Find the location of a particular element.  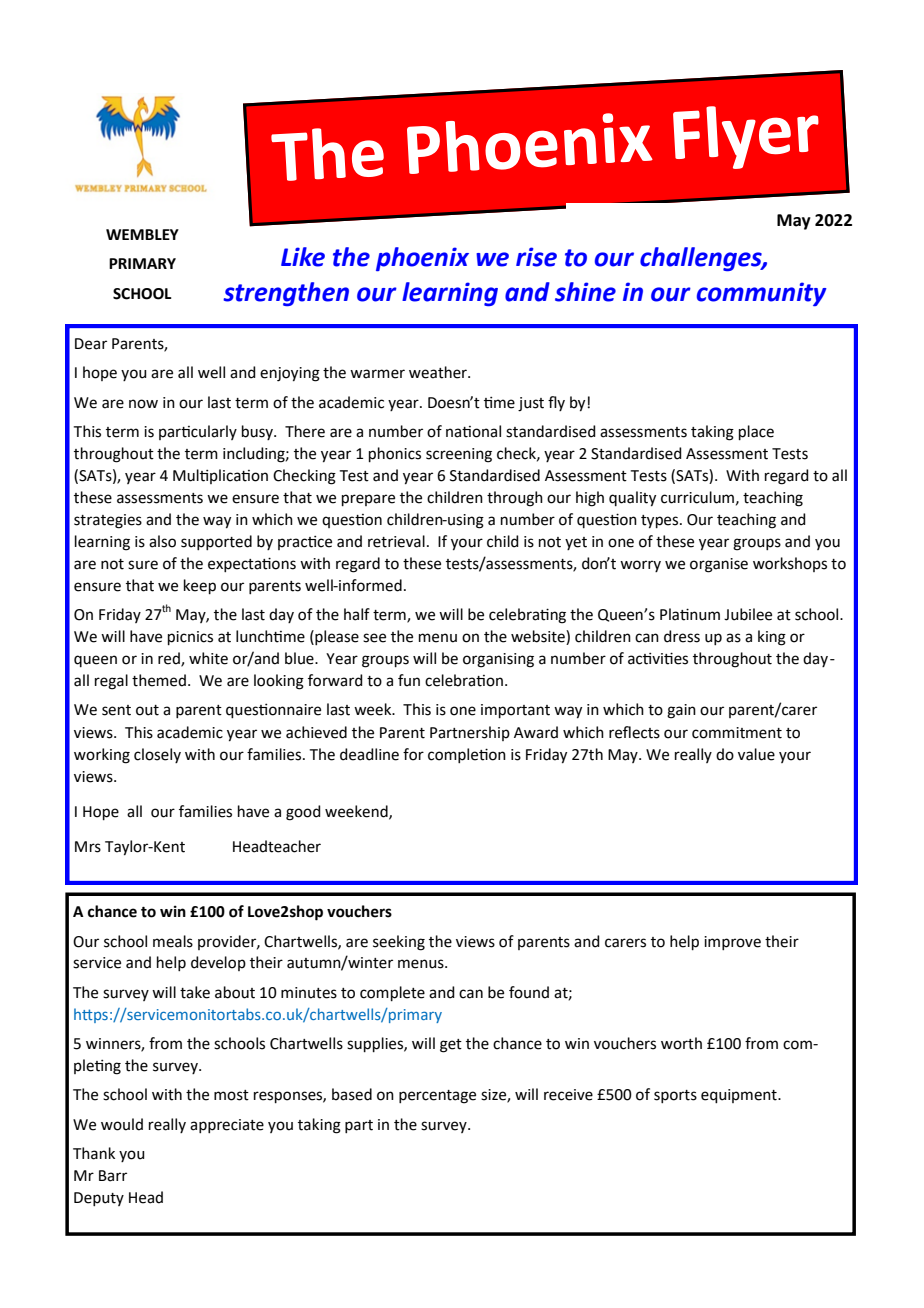

improve is located at coordinates (732, 943).
